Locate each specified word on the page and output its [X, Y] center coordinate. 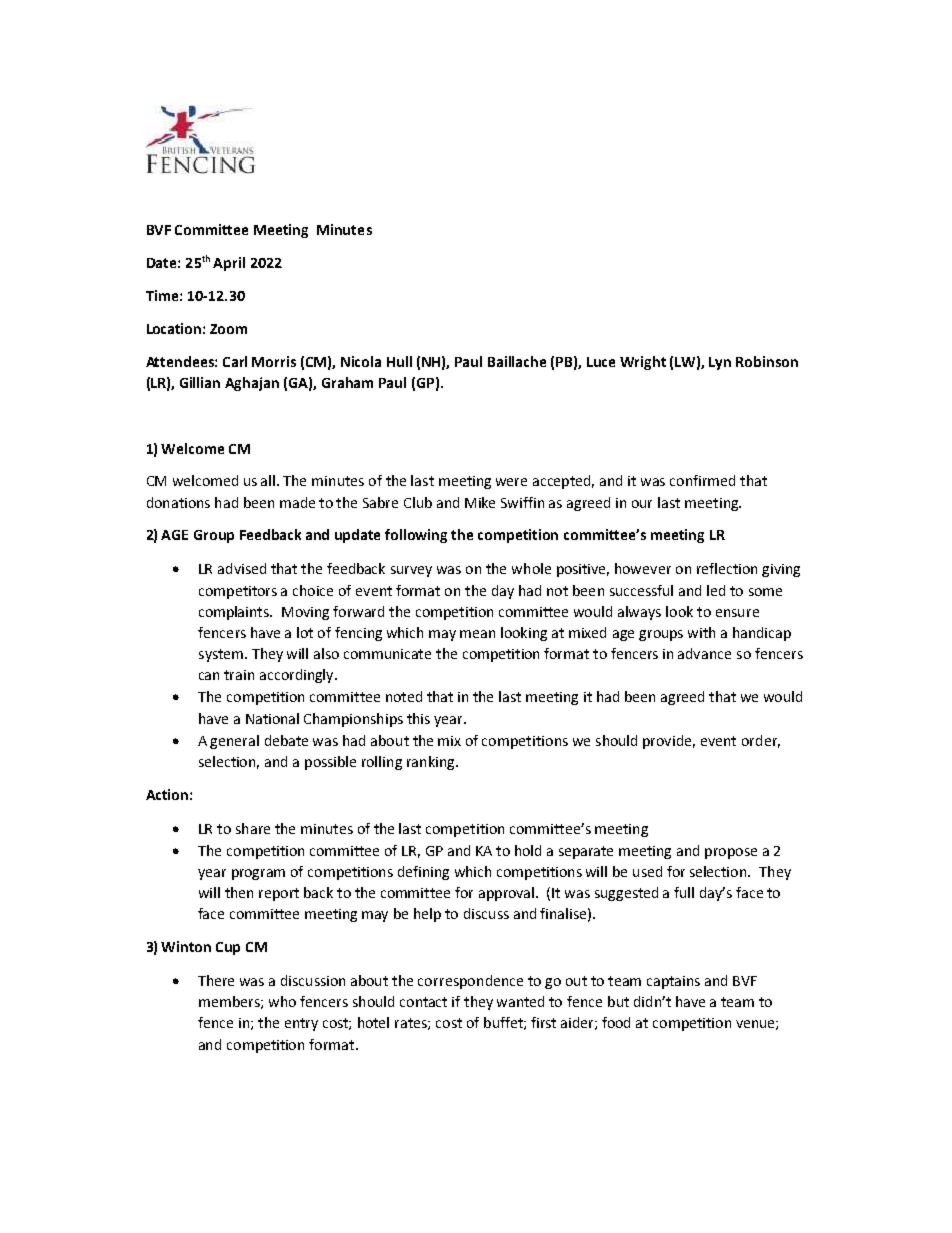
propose [731, 853]
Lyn [720, 363]
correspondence [470, 982]
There [216, 980]
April [229, 264]
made [297, 502]
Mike [480, 502]
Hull [399, 361]
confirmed [702, 480]
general [234, 742]
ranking [432, 763]
